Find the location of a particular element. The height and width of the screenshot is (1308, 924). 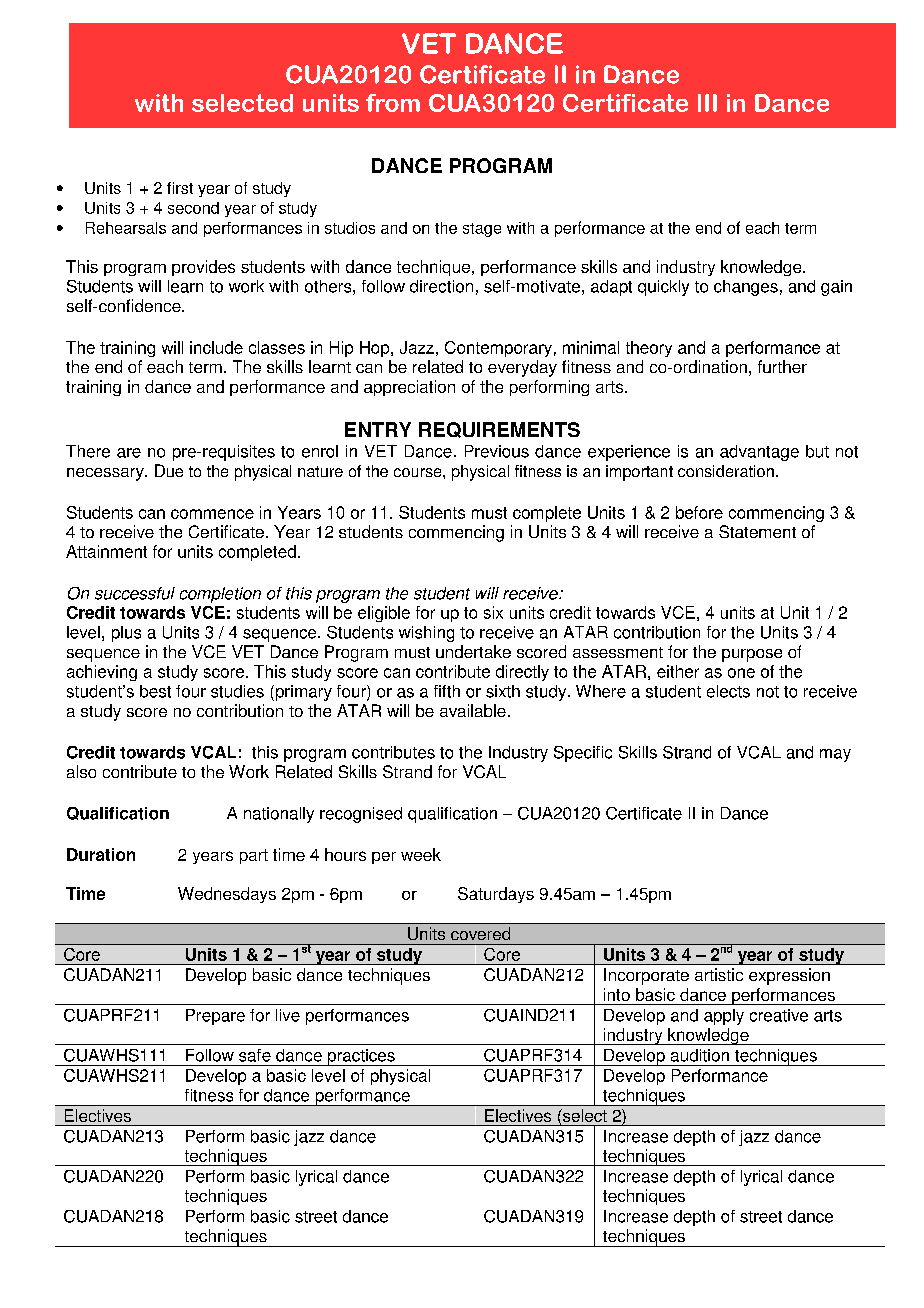

may is located at coordinates (835, 755).
